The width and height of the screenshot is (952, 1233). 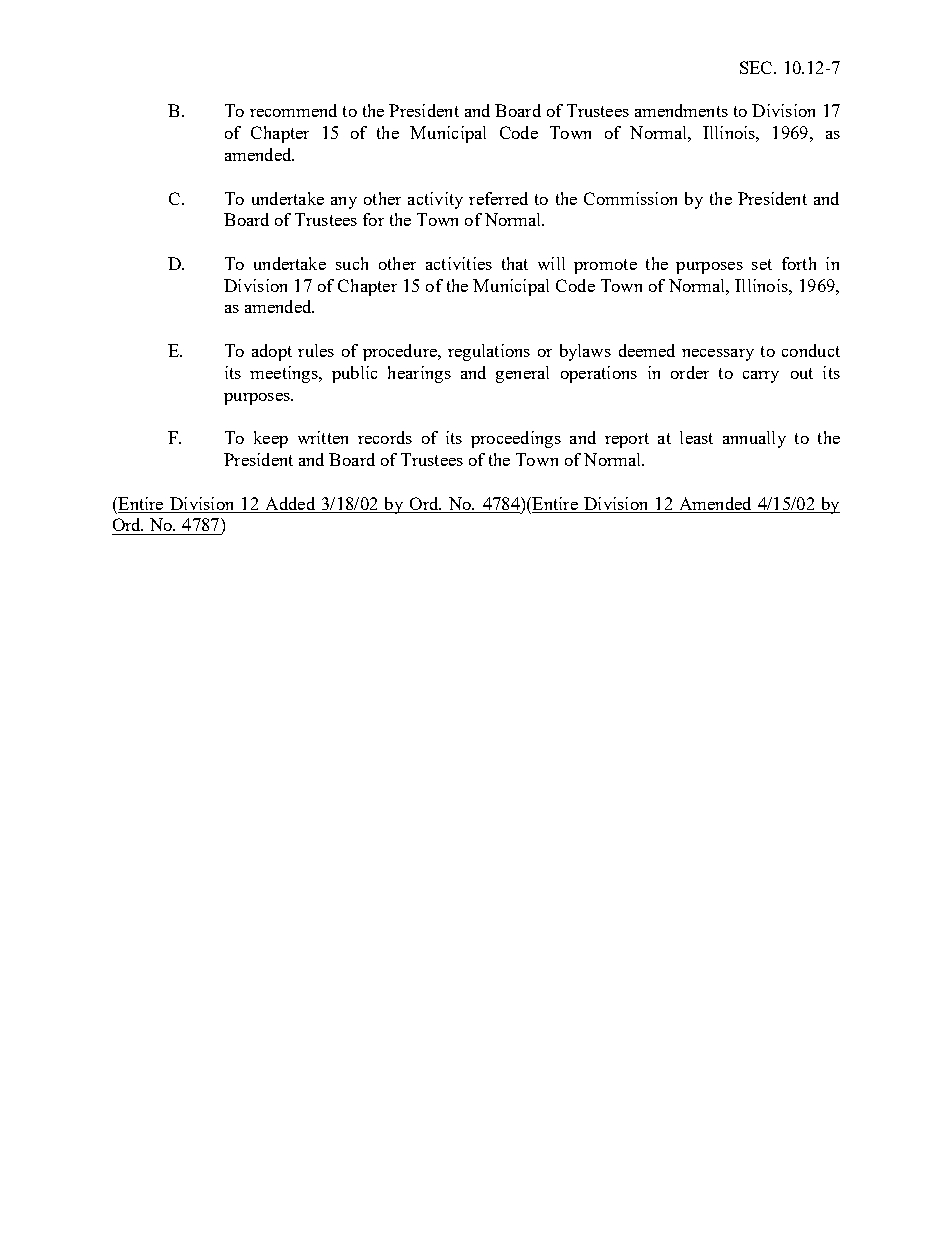 I want to click on set, so click(x=762, y=264).
